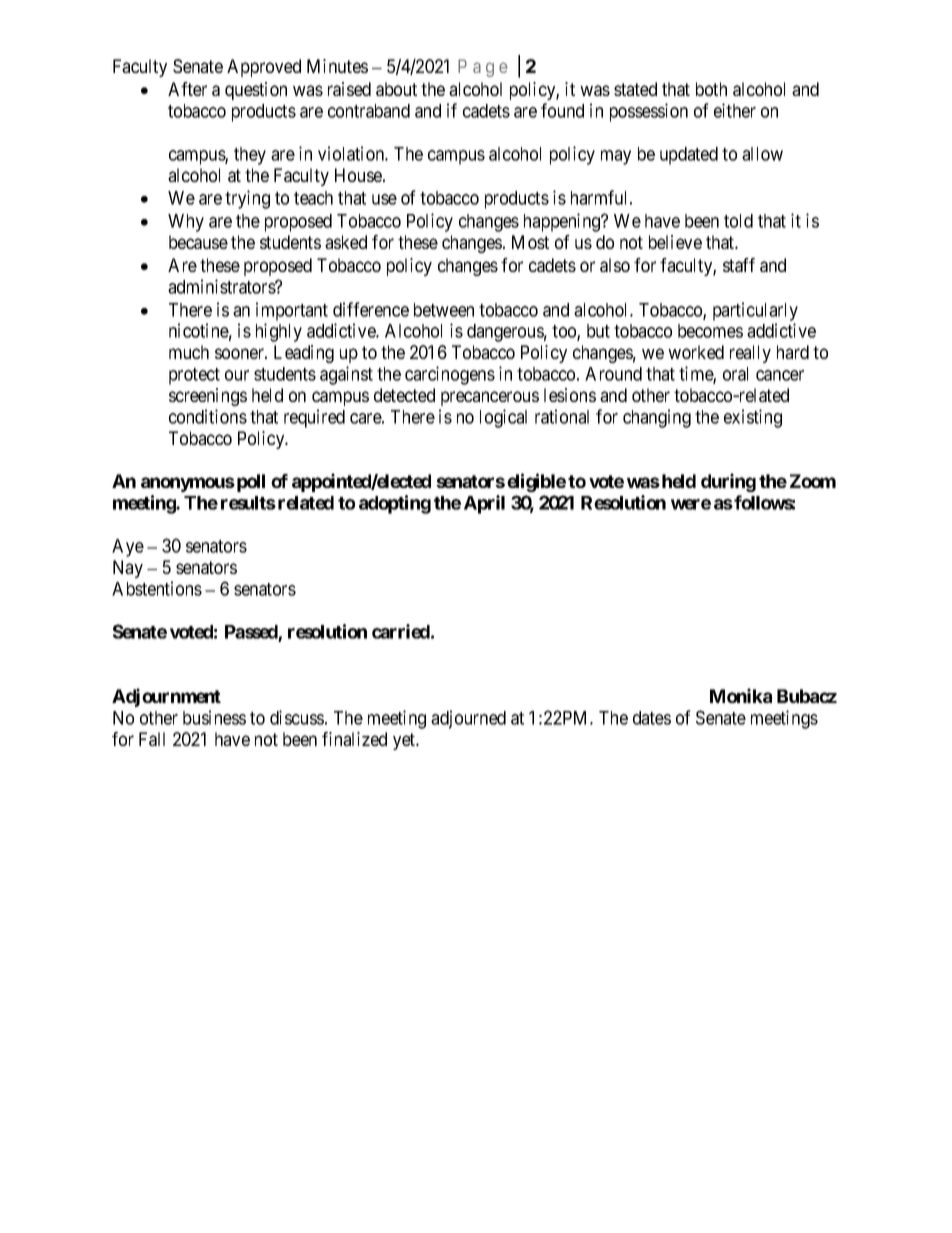 The image size is (952, 1233). What do you see at coordinates (741, 695) in the screenshot?
I see `Monika` at bounding box center [741, 695].
